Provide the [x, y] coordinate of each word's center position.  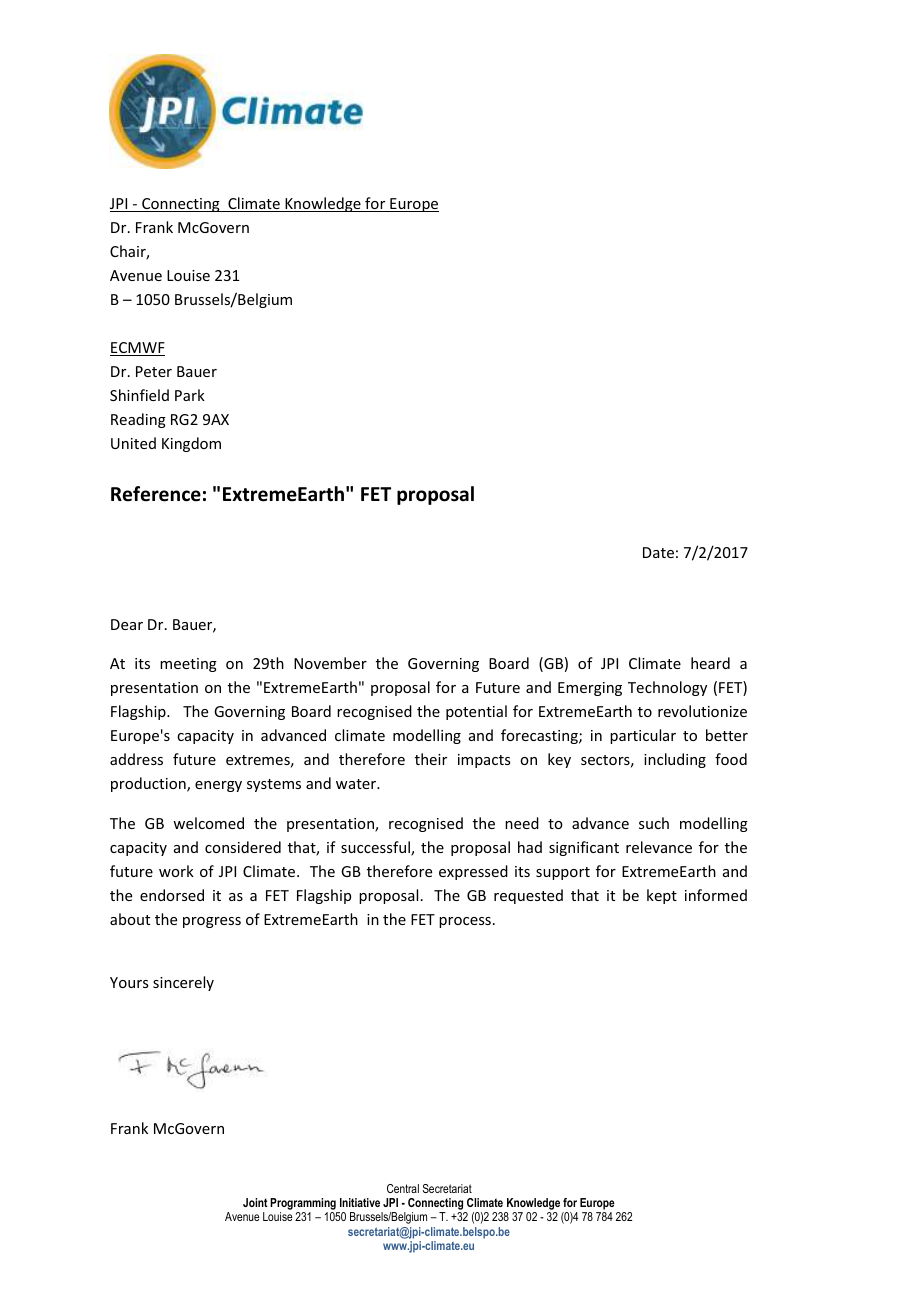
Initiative [360, 1202]
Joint [255, 1202]
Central [403, 1188]
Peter [154, 371]
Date [658, 552]
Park [190, 395]
